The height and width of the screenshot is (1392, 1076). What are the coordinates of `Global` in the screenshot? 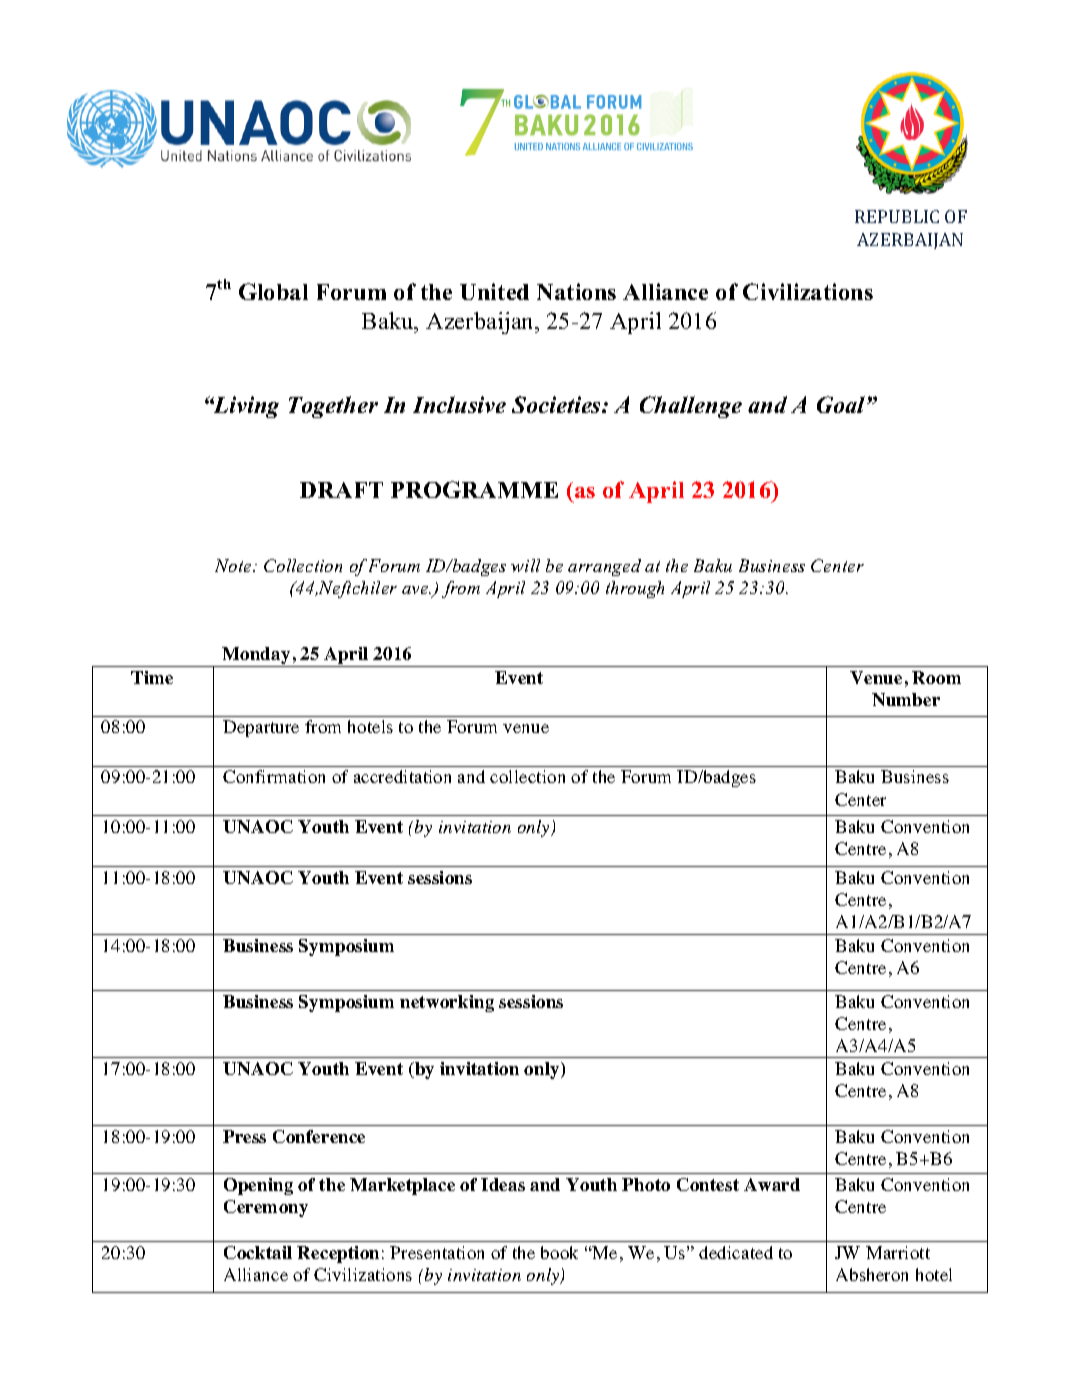 It's located at (273, 291).
